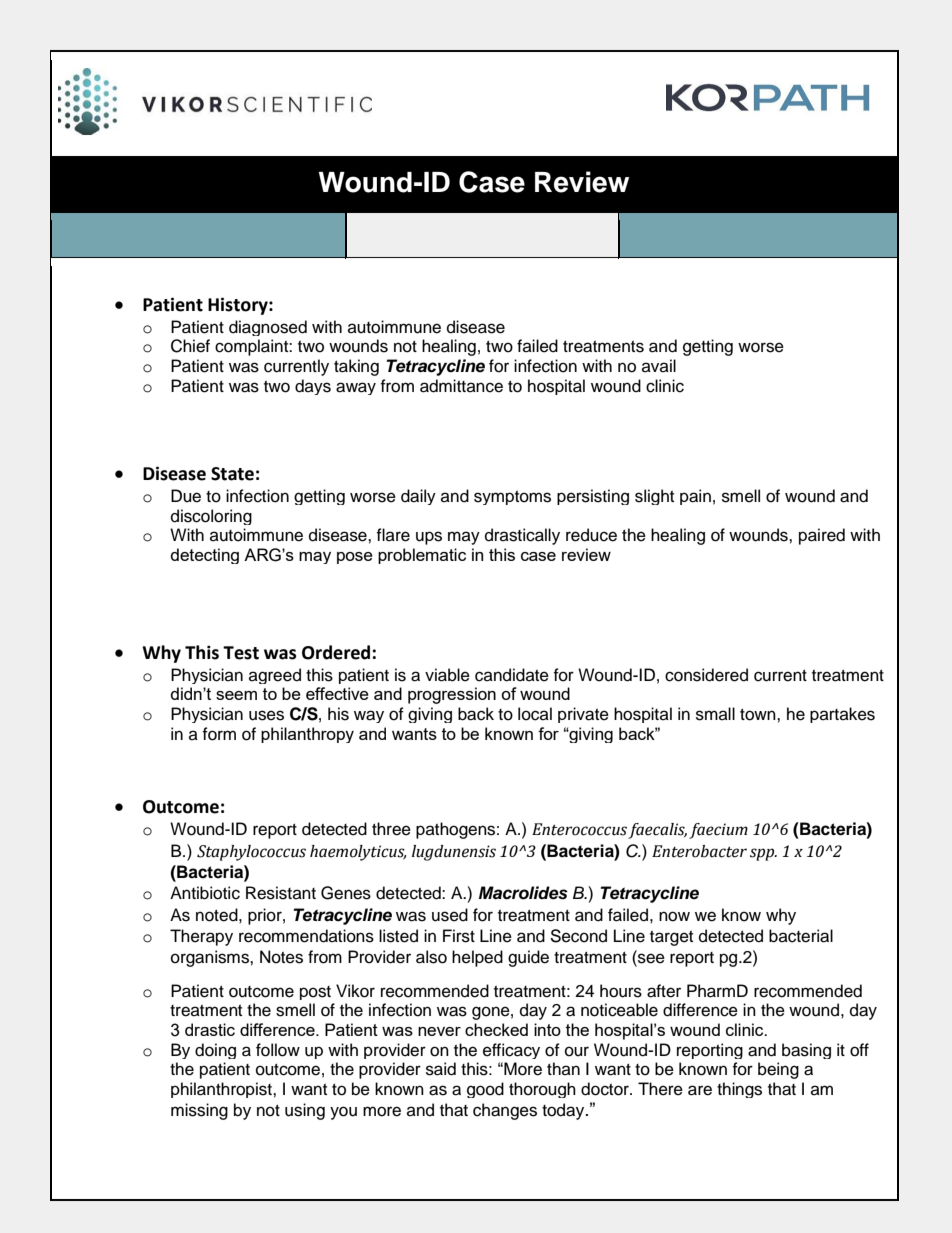  I want to click on Resistant, so click(281, 893).
